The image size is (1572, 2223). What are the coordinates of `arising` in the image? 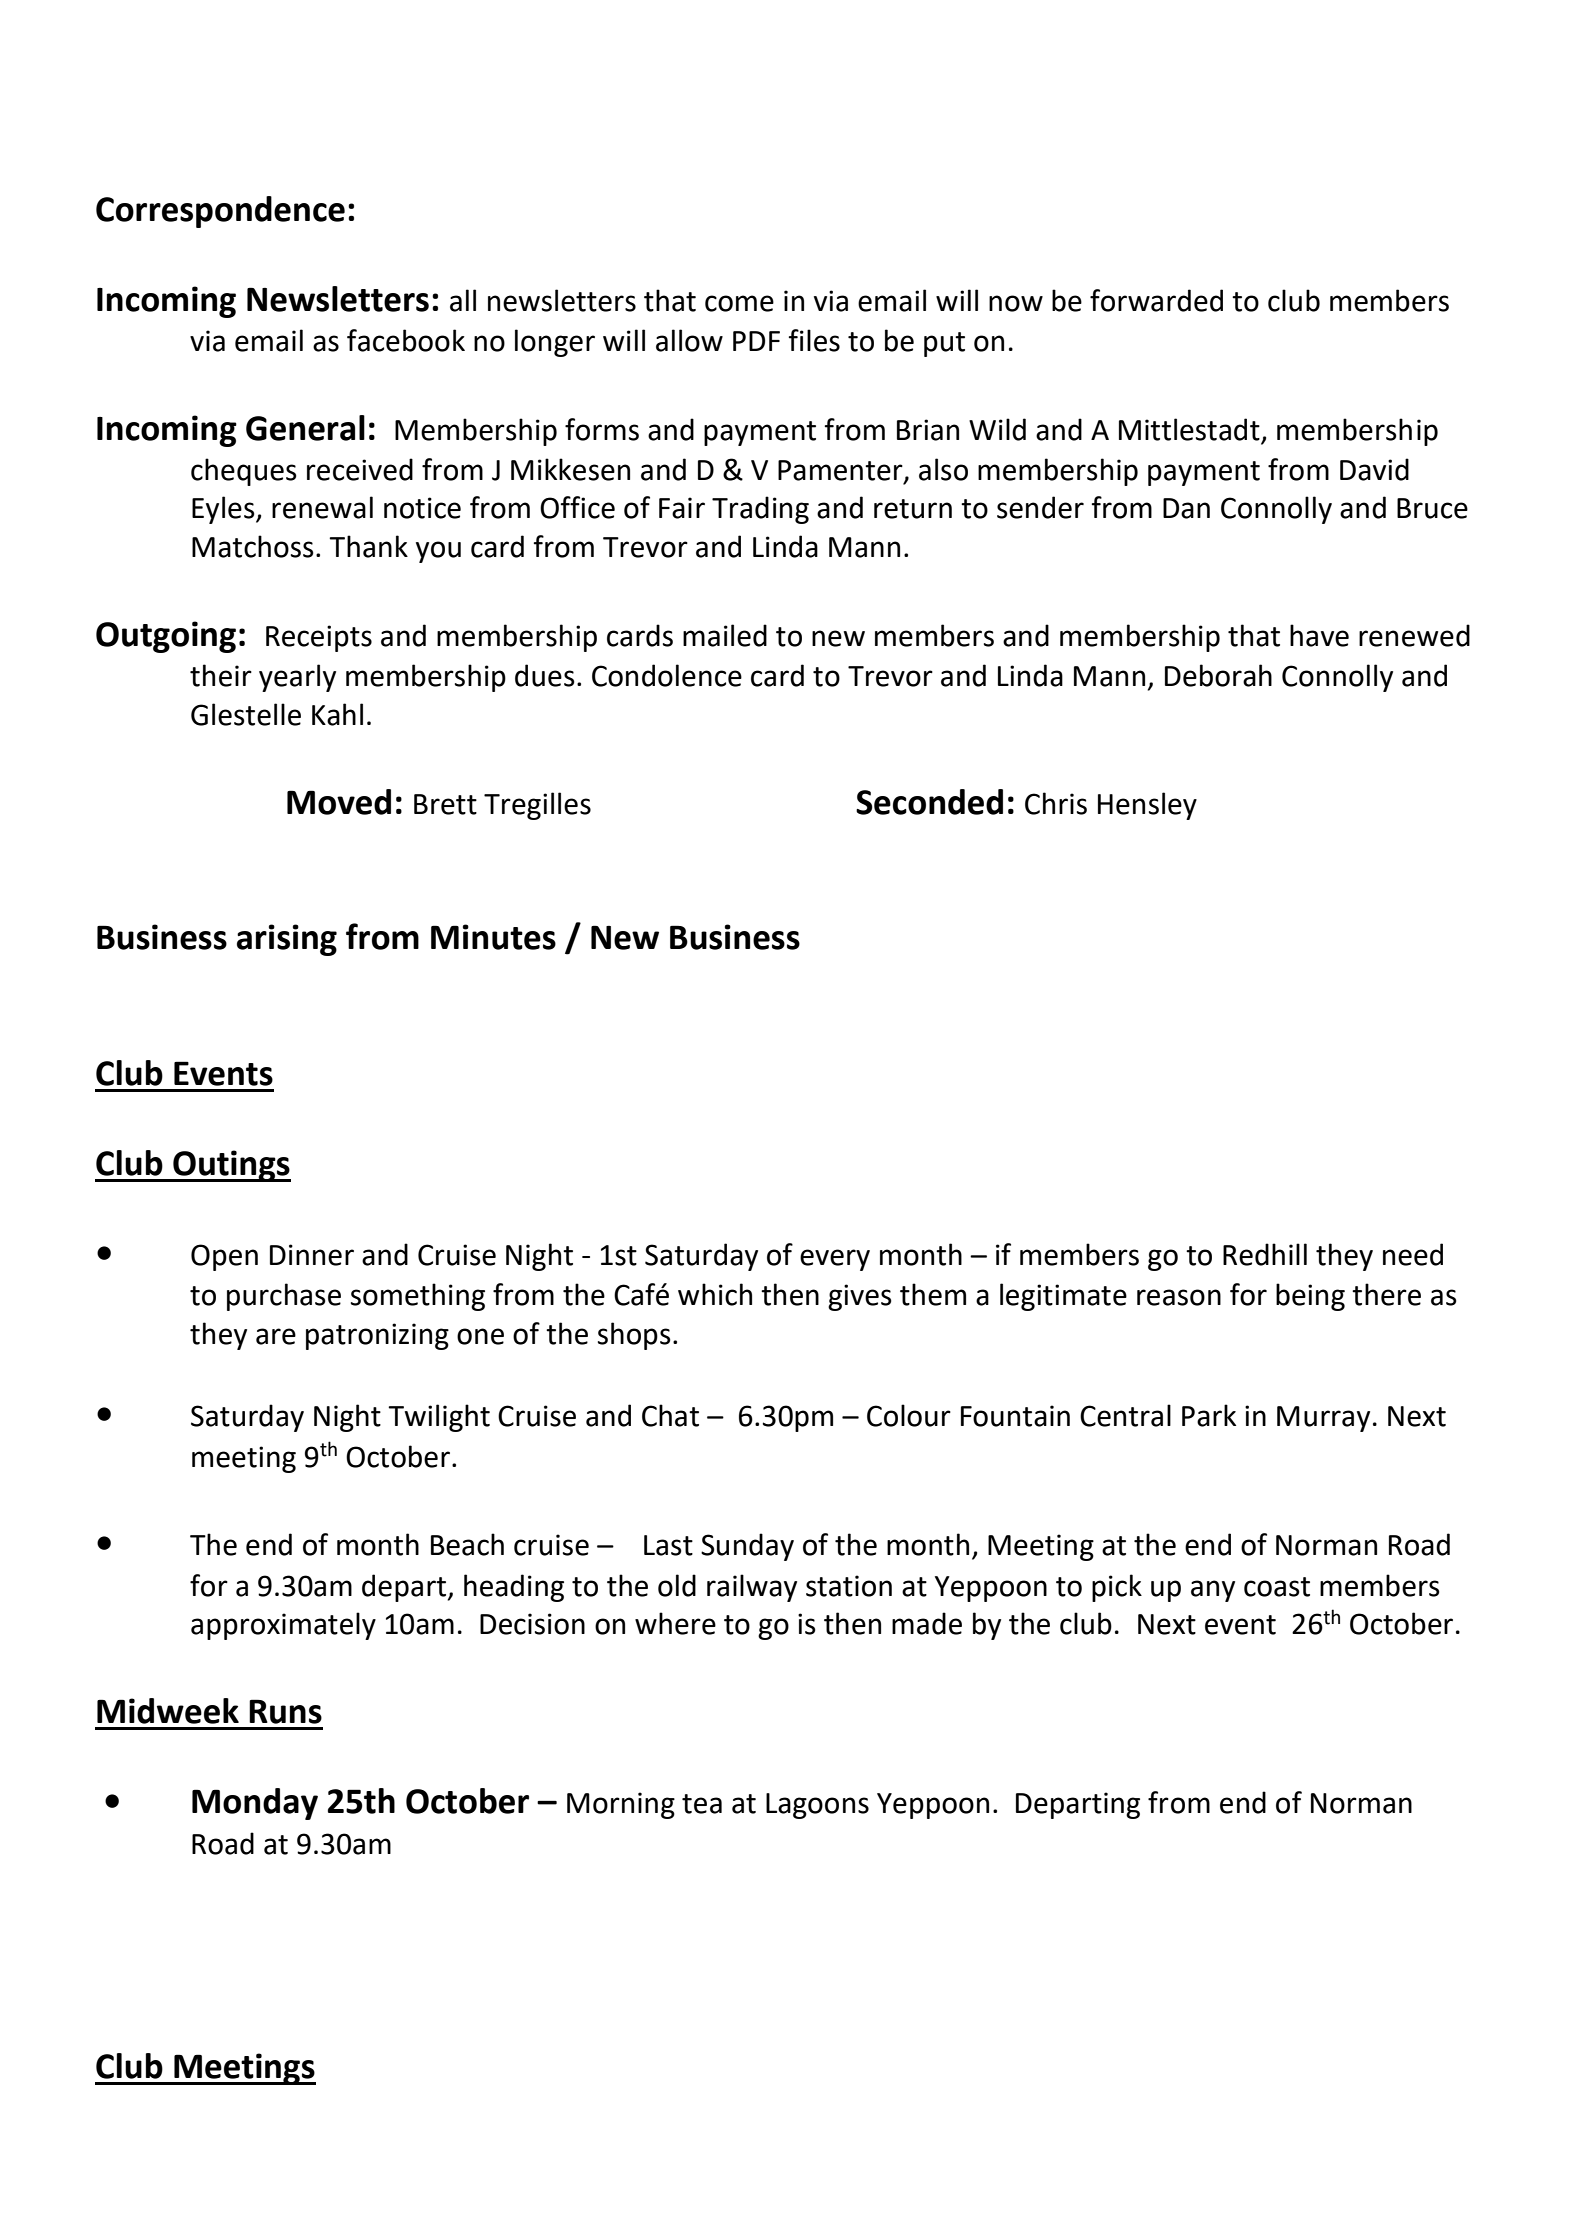 It's located at (287, 940).
